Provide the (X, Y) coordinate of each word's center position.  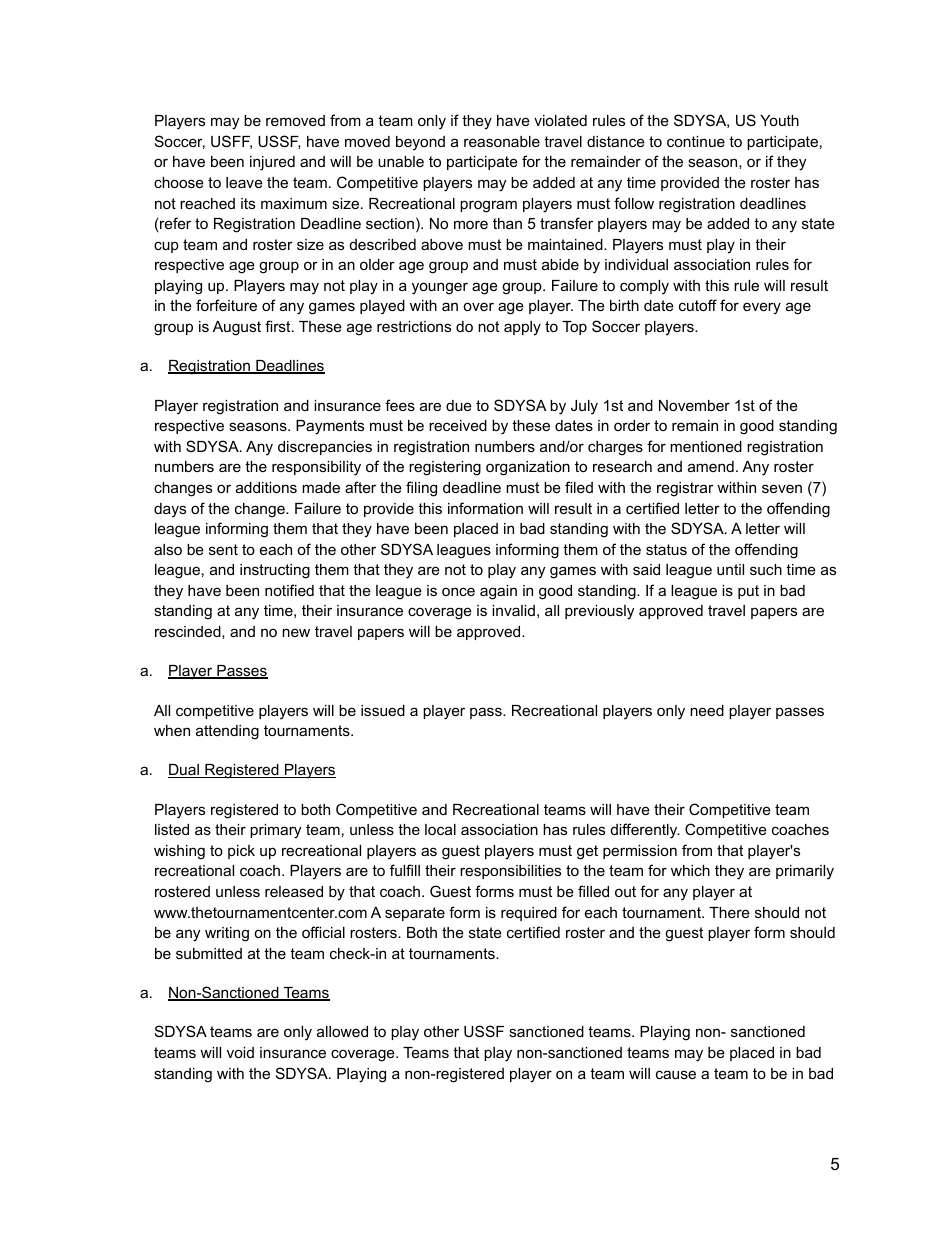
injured (272, 163)
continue (696, 141)
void (240, 1052)
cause (676, 1074)
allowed (342, 1031)
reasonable (502, 141)
